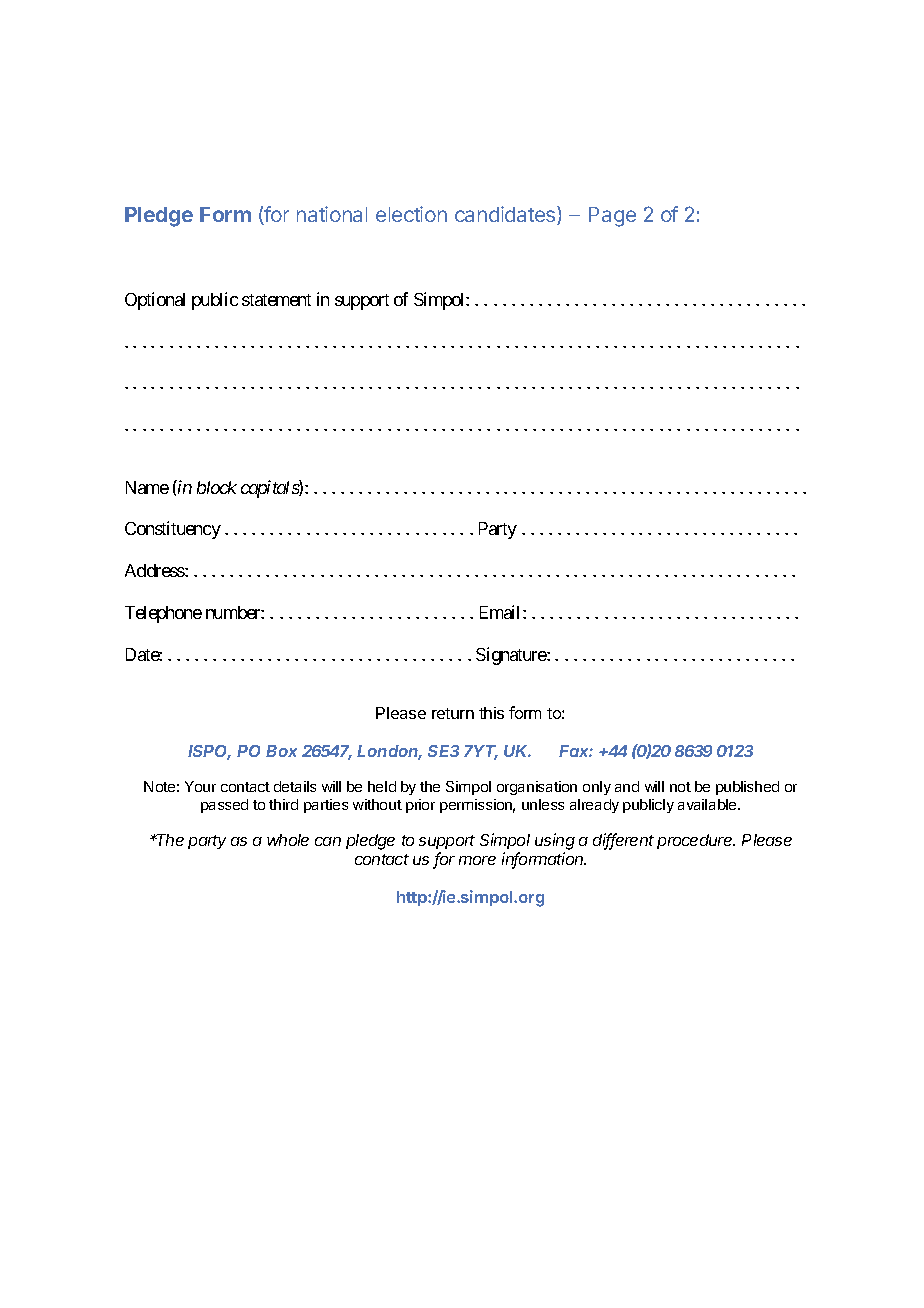 This screenshot has height=1308, width=924. What do you see at coordinates (612, 217) in the screenshot?
I see `Page` at bounding box center [612, 217].
